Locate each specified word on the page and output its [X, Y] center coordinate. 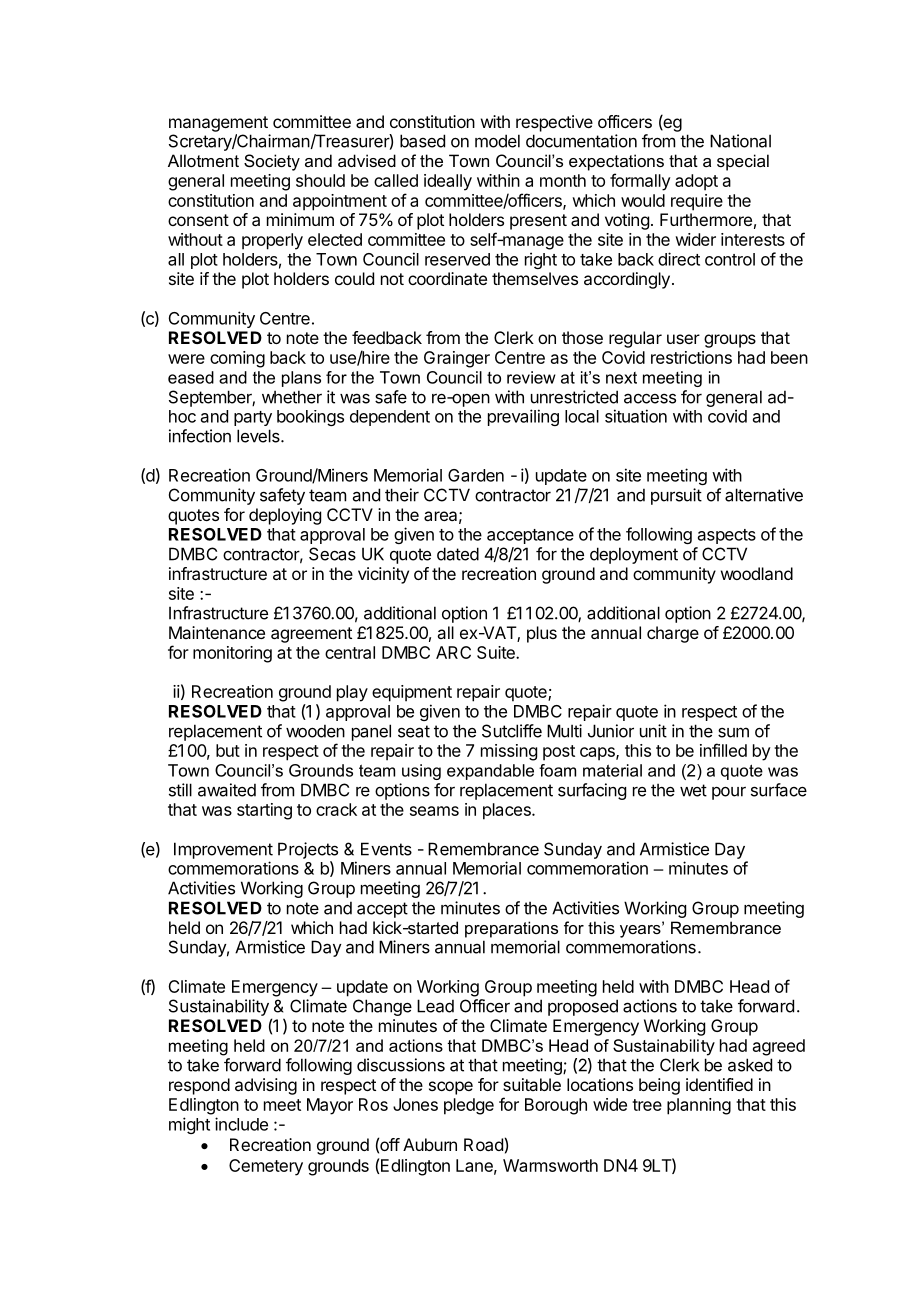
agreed [779, 1047]
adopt [696, 182]
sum [733, 732]
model [497, 141]
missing [509, 752]
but [228, 750]
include [241, 1124]
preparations [511, 929]
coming [237, 359]
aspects [727, 536]
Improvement [223, 850]
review [531, 377]
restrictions [691, 357]
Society [272, 162]
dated [458, 554]
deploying [285, 516]
